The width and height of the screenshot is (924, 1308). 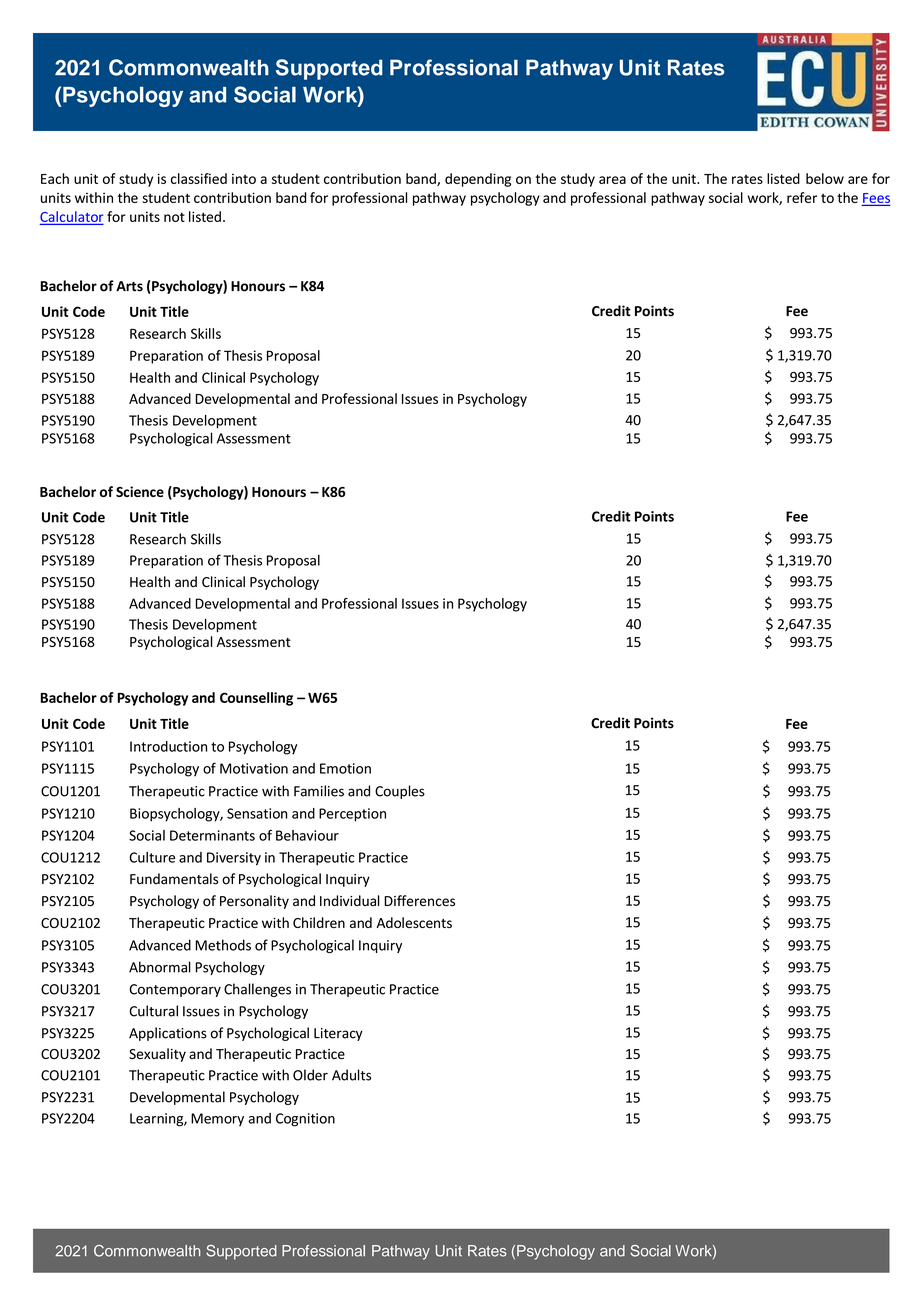 What do you see at coordinates (802, 197) in the screenshot?
I see `refer` at bounding box center [802, 197].
